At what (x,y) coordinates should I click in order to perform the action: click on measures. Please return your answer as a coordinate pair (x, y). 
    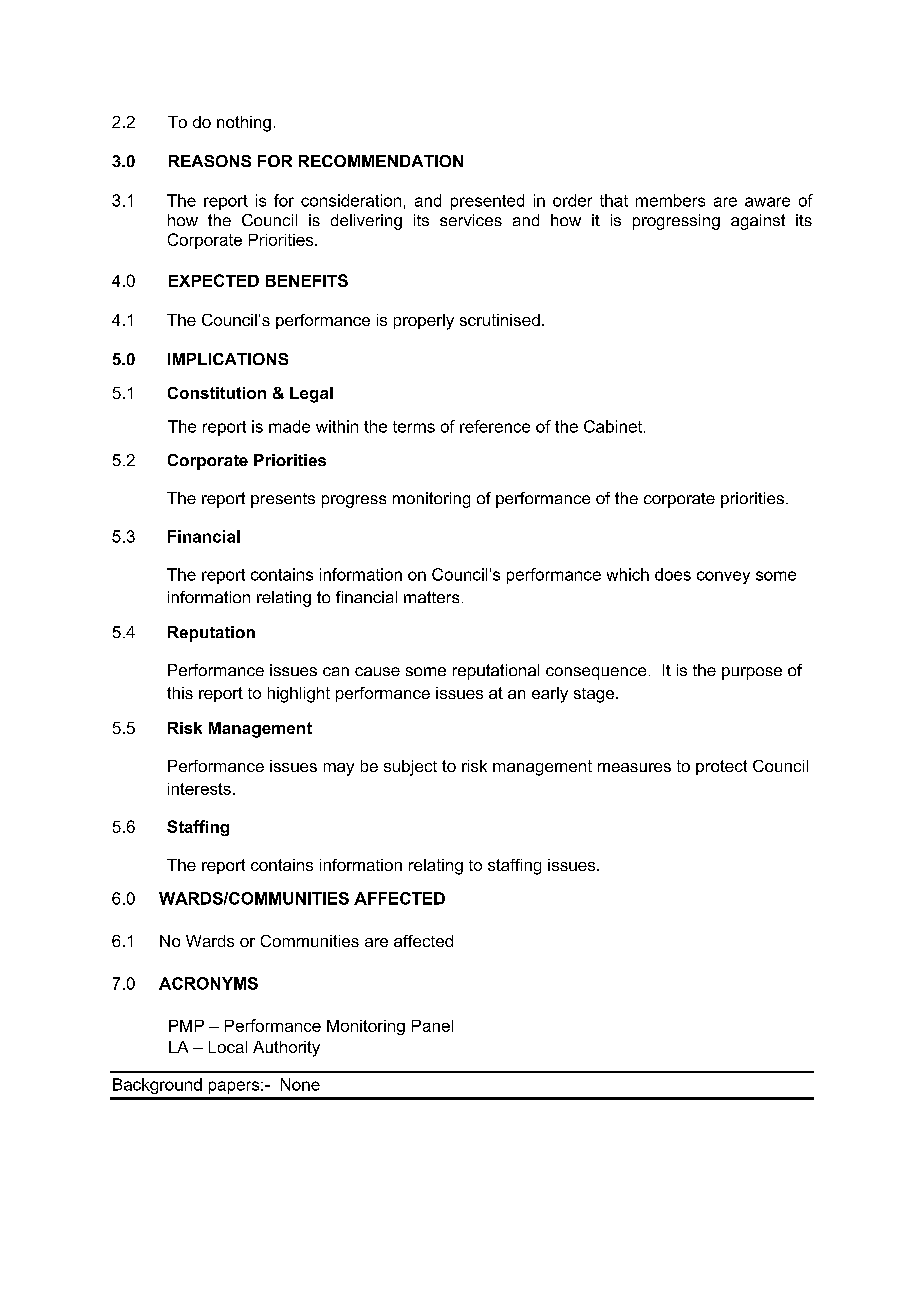
    Looking at the image, I should click on (634, 767).
